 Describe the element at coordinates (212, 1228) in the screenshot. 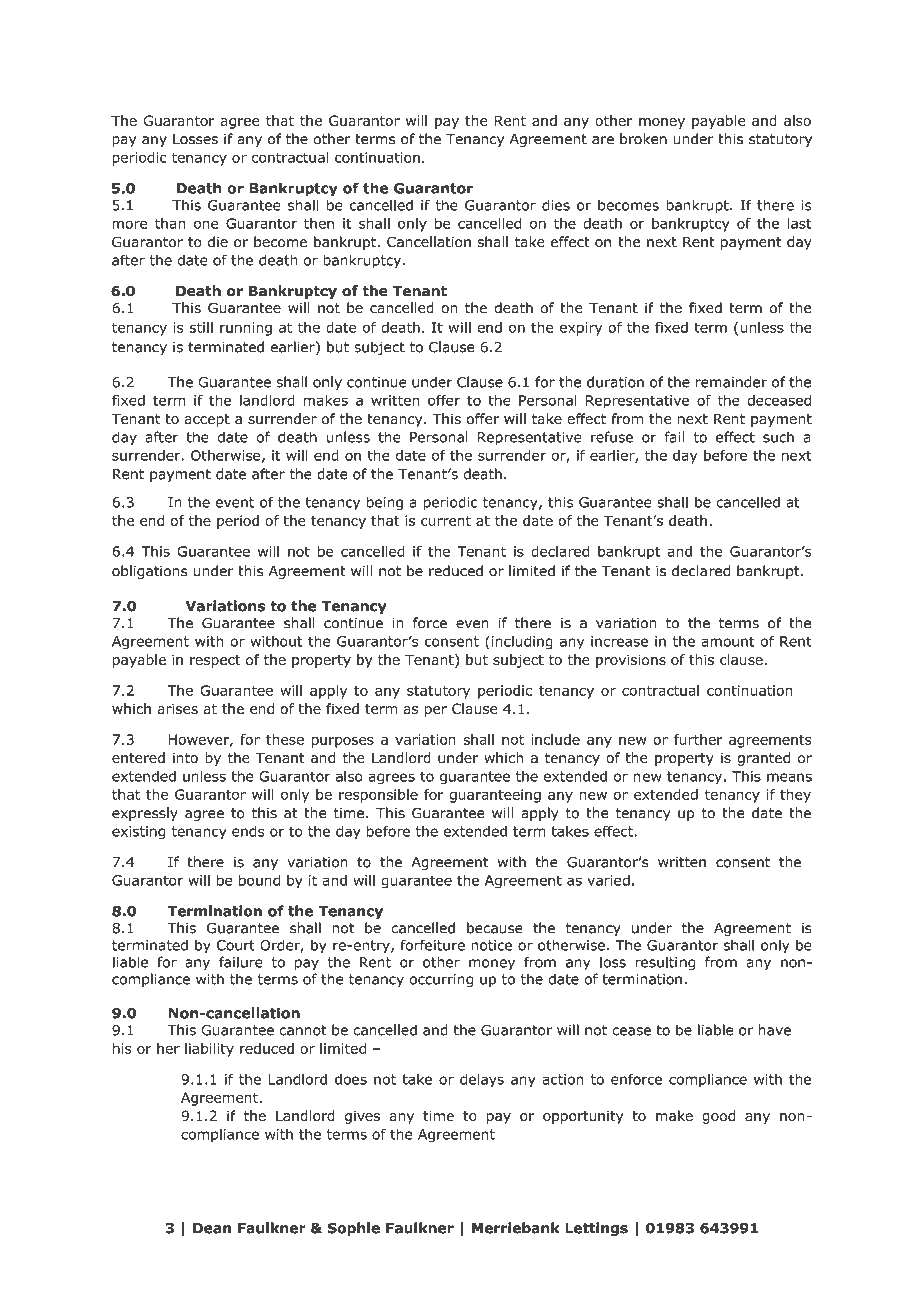

I see `Dean` at that location.
